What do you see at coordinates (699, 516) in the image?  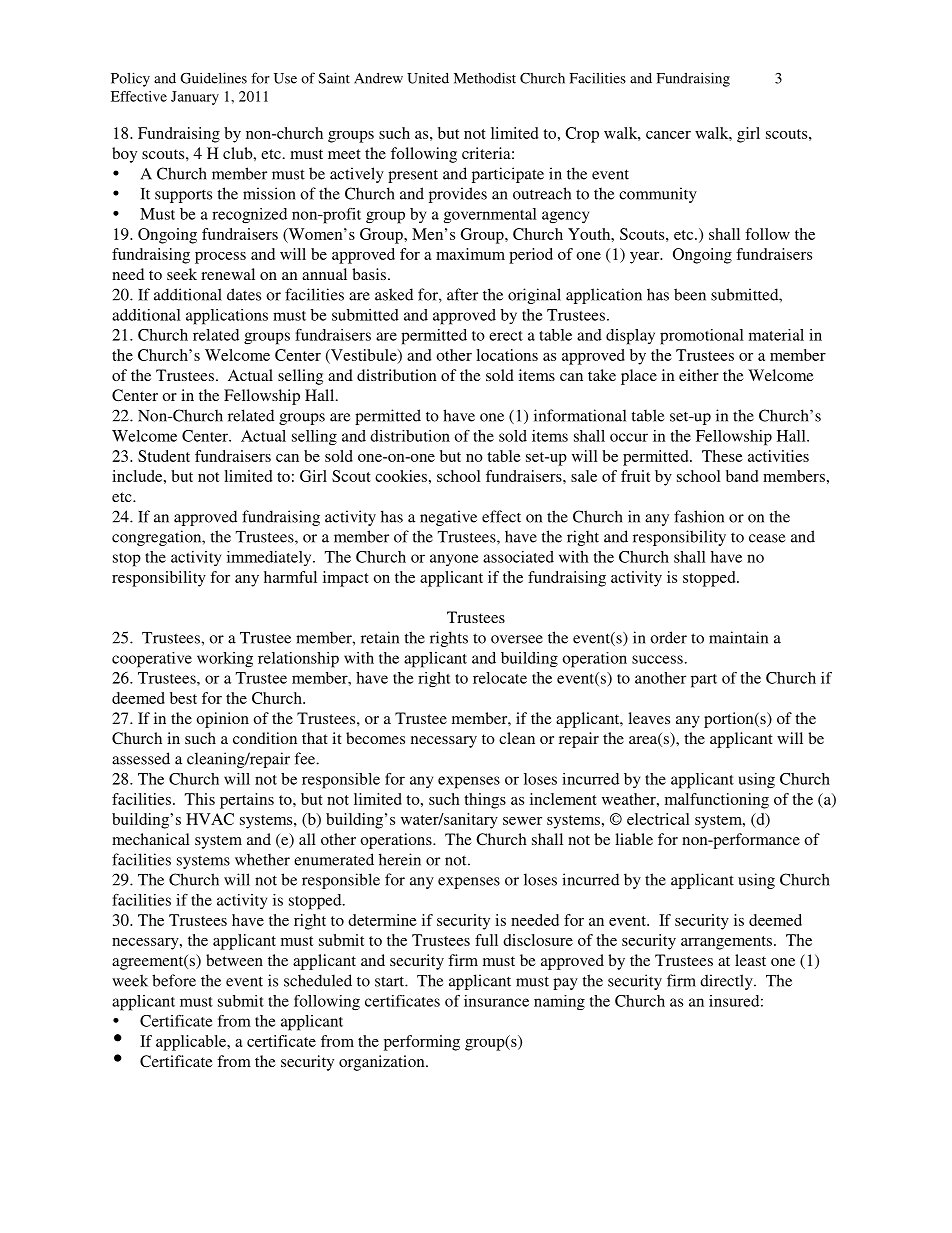 I see `fashion` at bounding box center [699, 516].
